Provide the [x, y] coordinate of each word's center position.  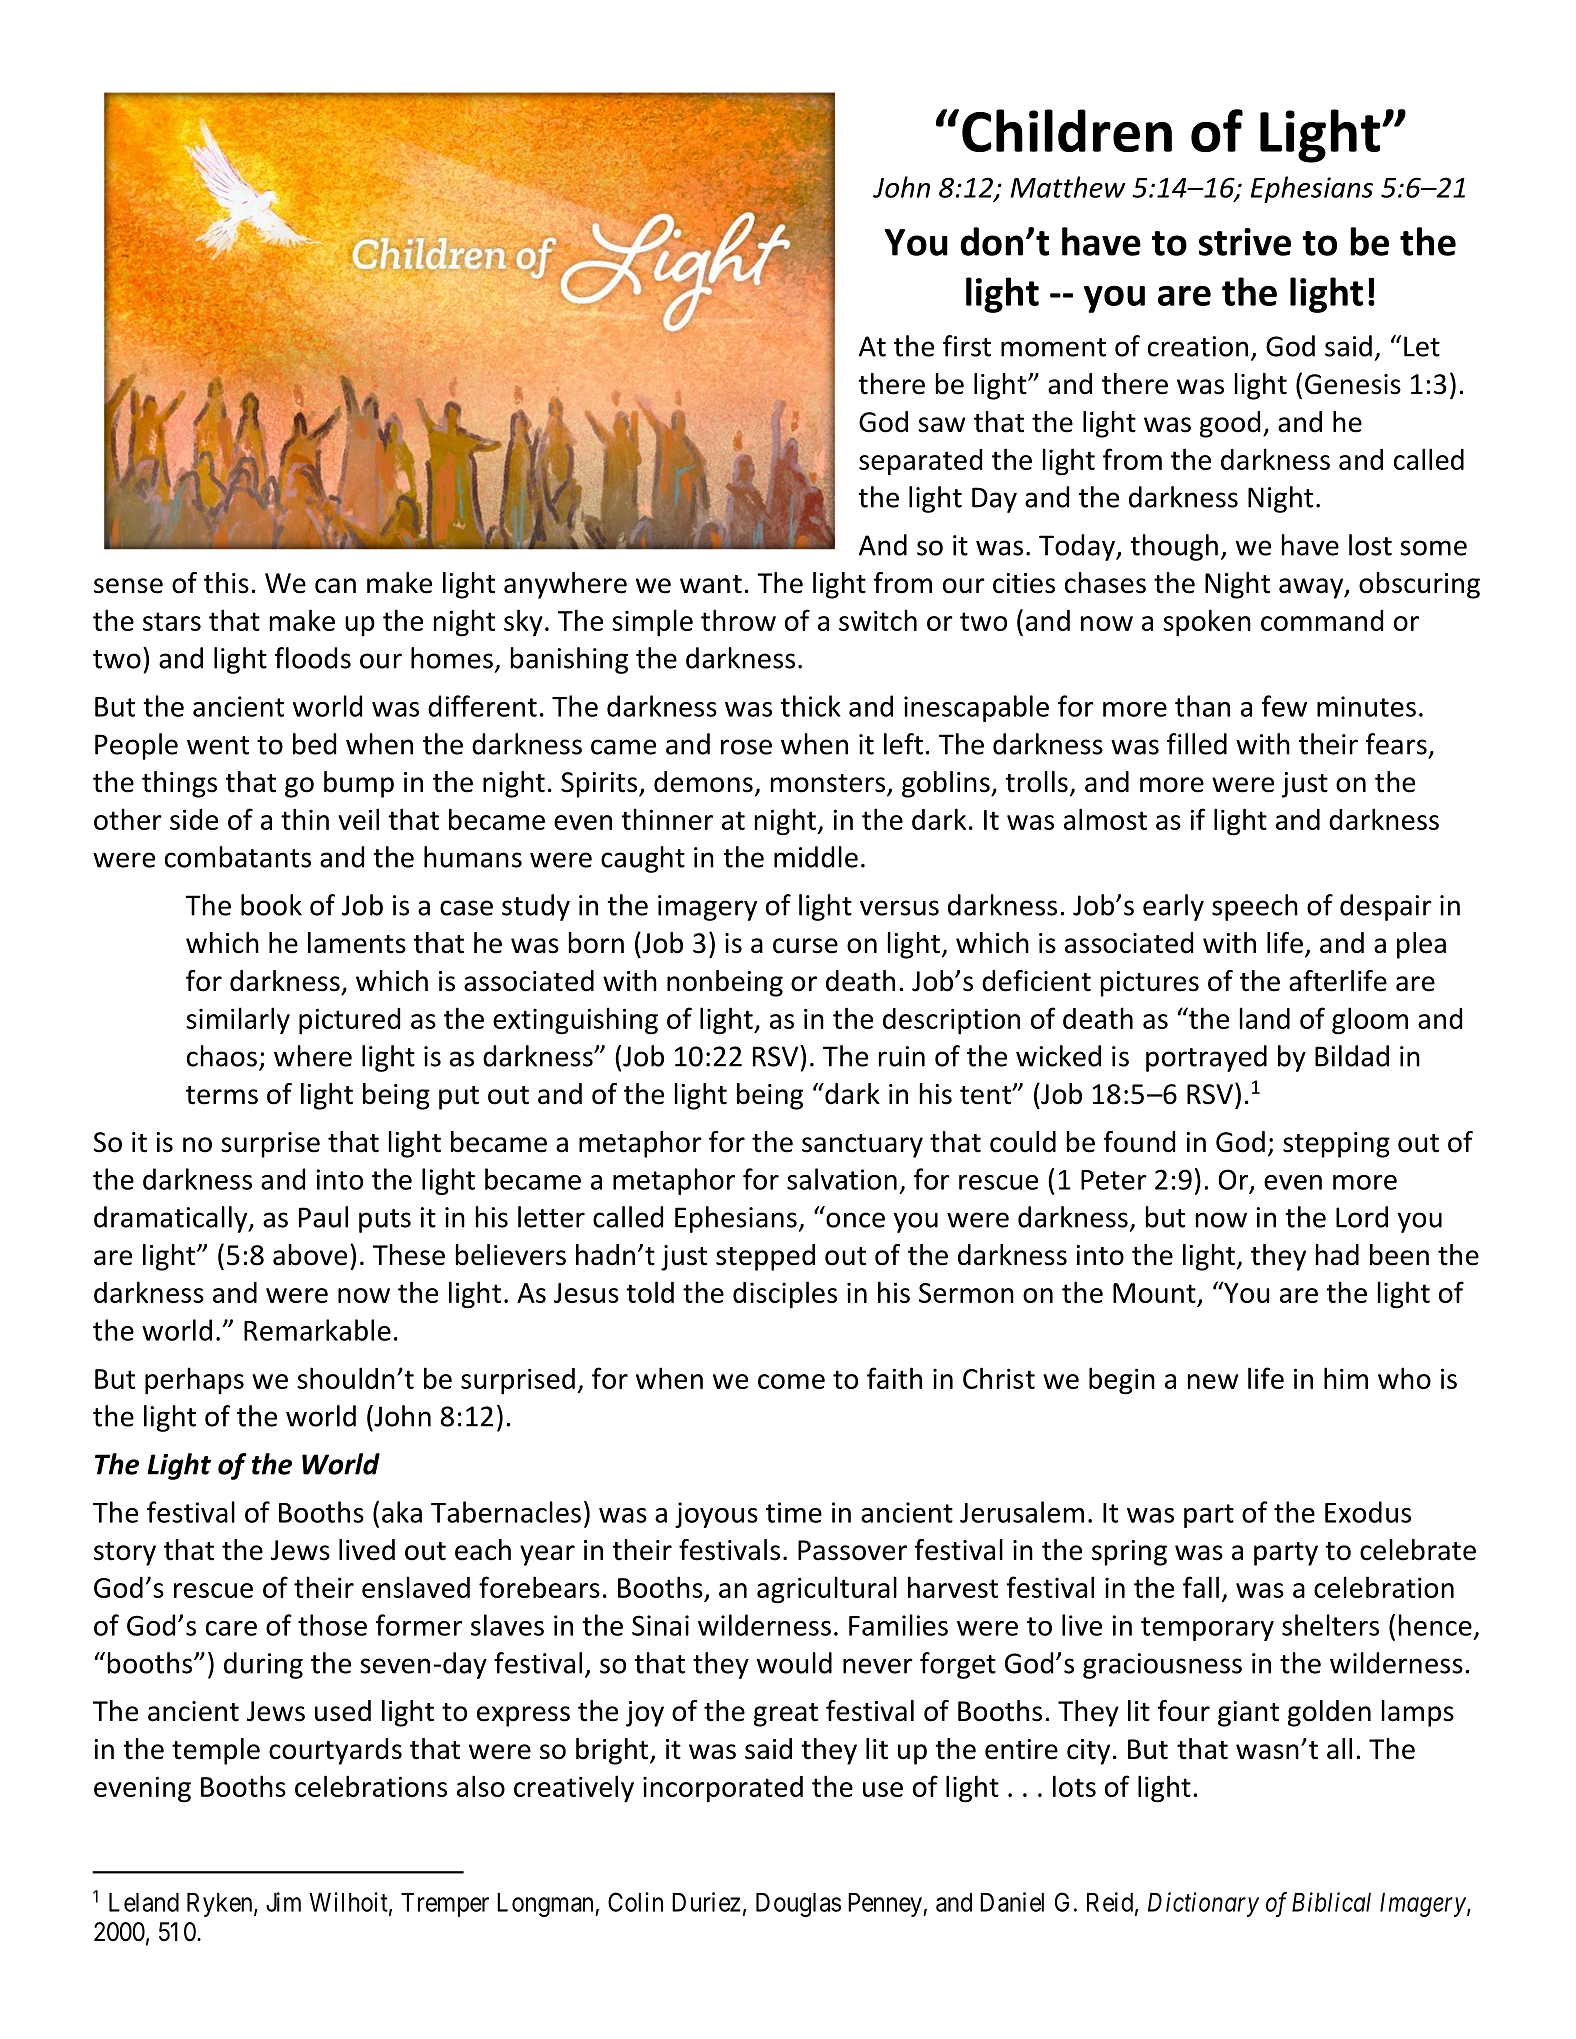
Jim [283, 1902]
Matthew [1068, 187]
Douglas [798, 1905]
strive [1245, 242]
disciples [785, 1295]
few [1284, 706]
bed [314, 744]
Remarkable [317, 1330]
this [226, 583]
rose [746, 747]
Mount [1154, 1293]
